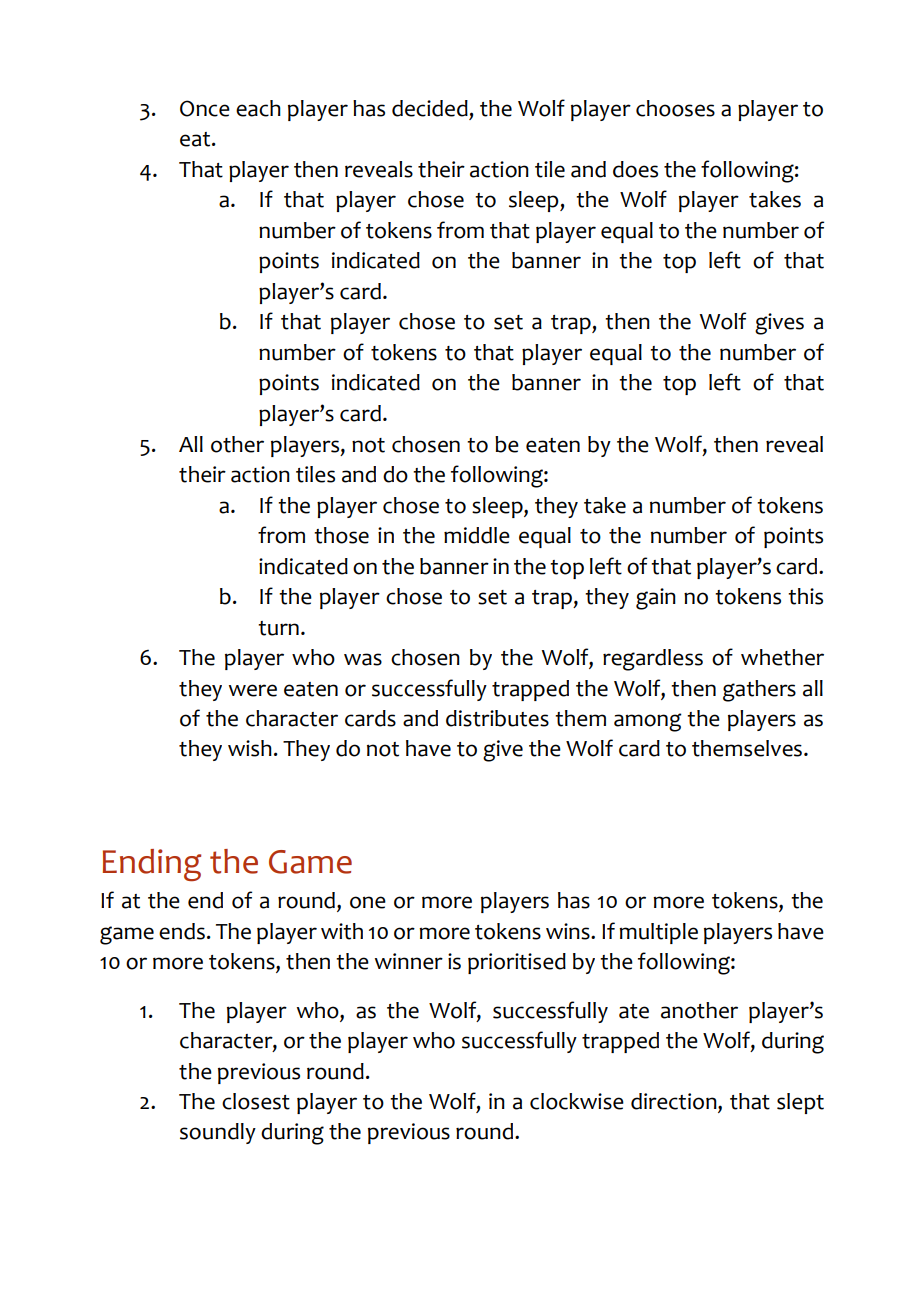 The height and width of the image is (1313, 924). I want to click on closest, so click(256, 1101).
